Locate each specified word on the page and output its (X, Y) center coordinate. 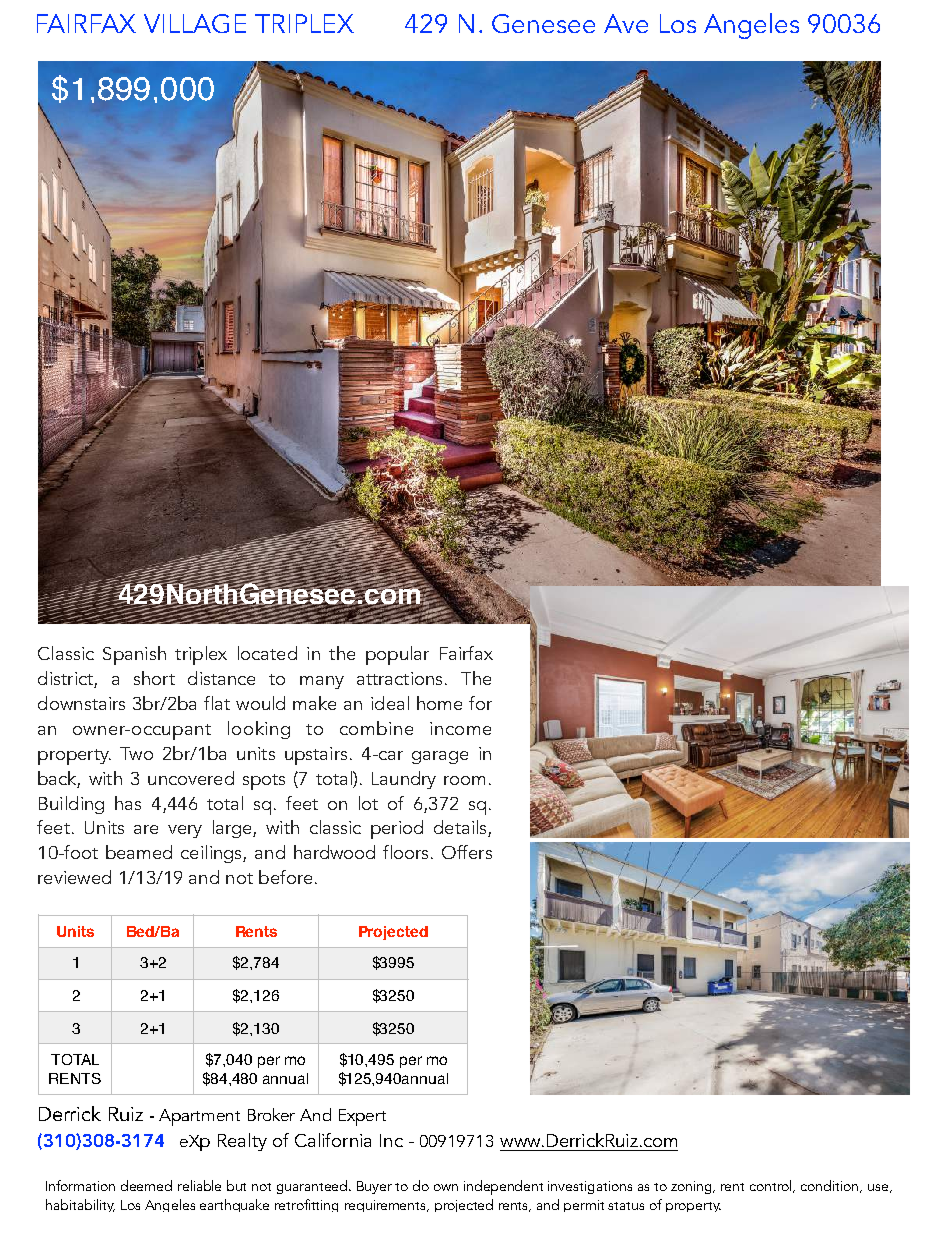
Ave (626, 23)
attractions (399, 678)
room (464, 780)
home (439, 703)
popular (397, 655)
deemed (146, 1185)
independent (503, 1187)
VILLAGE (195, 23)
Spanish (134, 655)
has (128, 803)
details (461, 828)
